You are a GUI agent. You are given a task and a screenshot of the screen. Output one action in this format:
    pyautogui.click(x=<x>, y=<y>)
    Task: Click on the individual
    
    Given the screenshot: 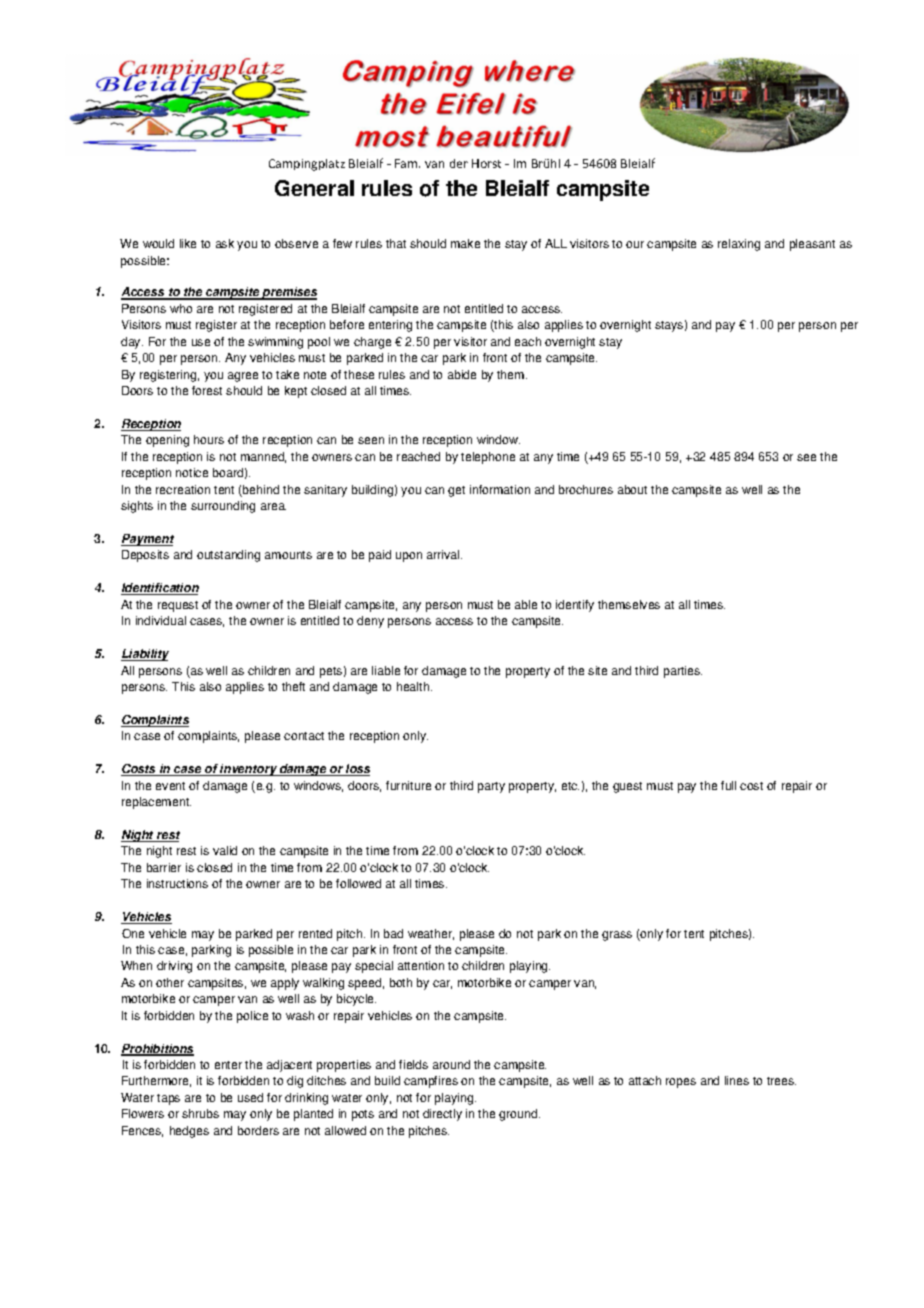 What is the action you would take?
    pyautogui.click(x=161, y=620)
